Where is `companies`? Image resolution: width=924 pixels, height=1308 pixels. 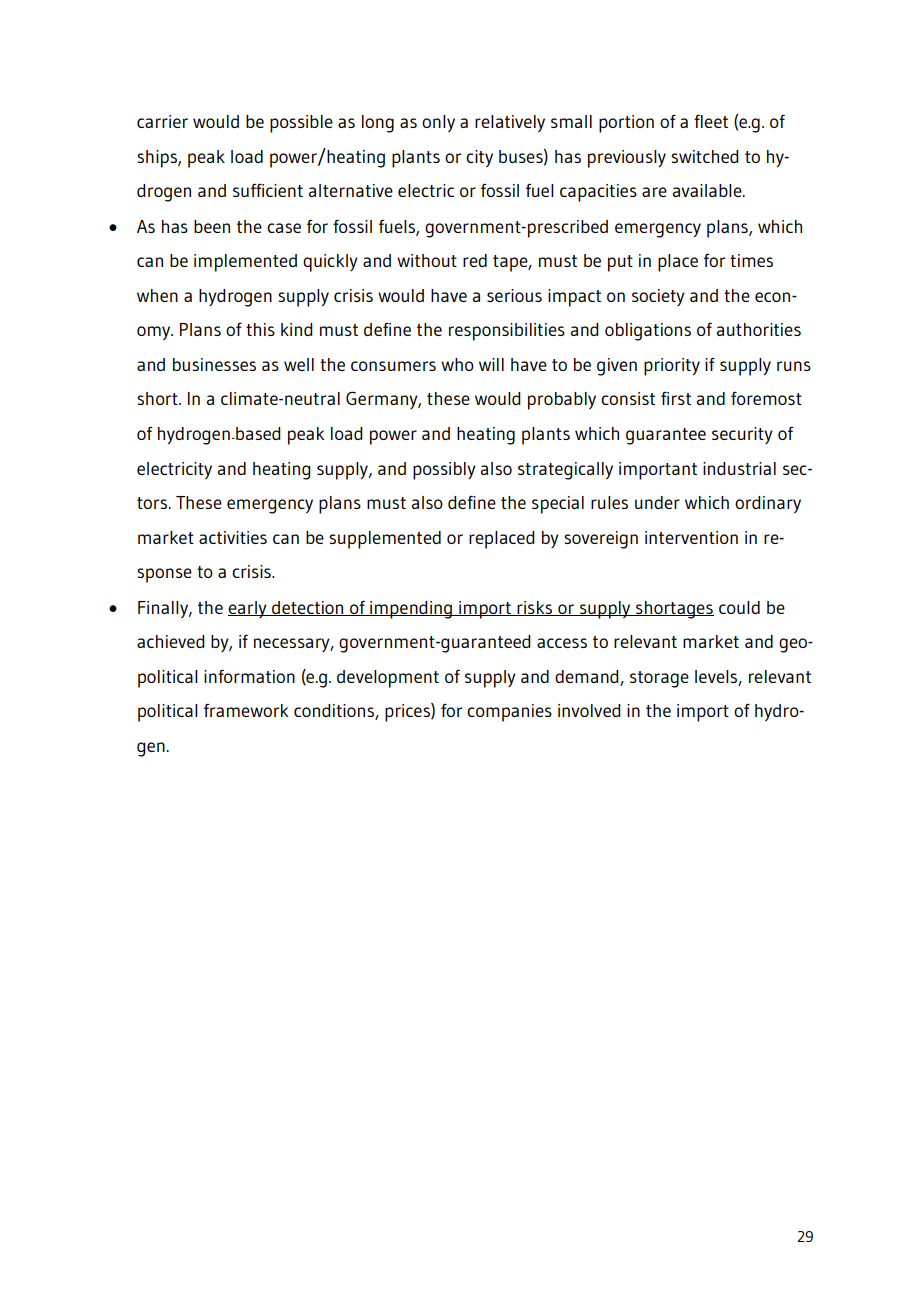
companies is located at coordinates (509, 713).
